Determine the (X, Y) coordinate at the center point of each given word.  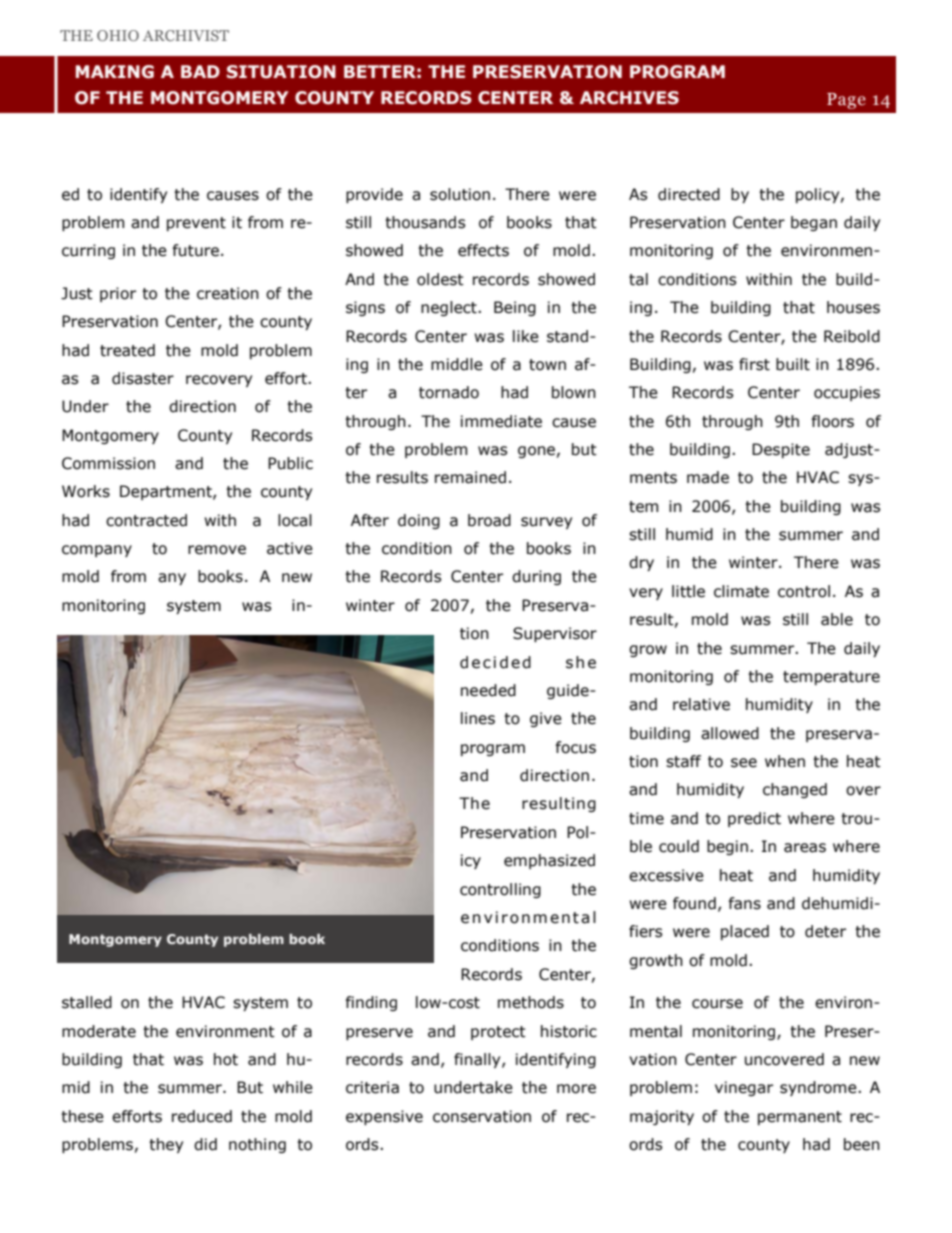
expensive (384, 1117)
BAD (200, 71)
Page (846, 101)
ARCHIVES (629, 98)
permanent (800, 1118)
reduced (202, 1116)
